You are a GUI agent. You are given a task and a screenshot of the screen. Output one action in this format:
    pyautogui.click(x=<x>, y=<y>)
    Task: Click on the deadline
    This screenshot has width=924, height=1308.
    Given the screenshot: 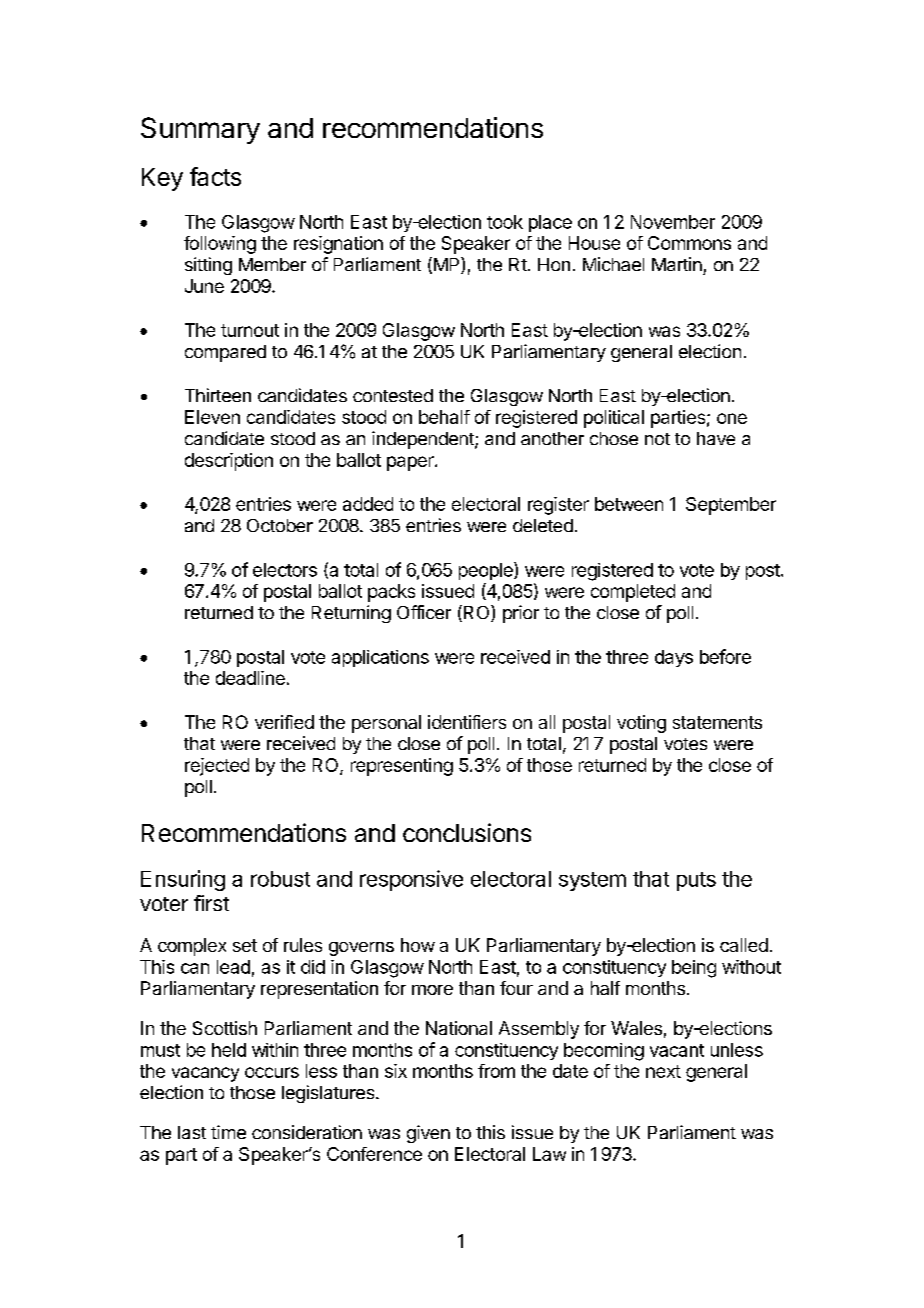 What is the action you would take?
    pyautogui.click(x=250, y=678)
